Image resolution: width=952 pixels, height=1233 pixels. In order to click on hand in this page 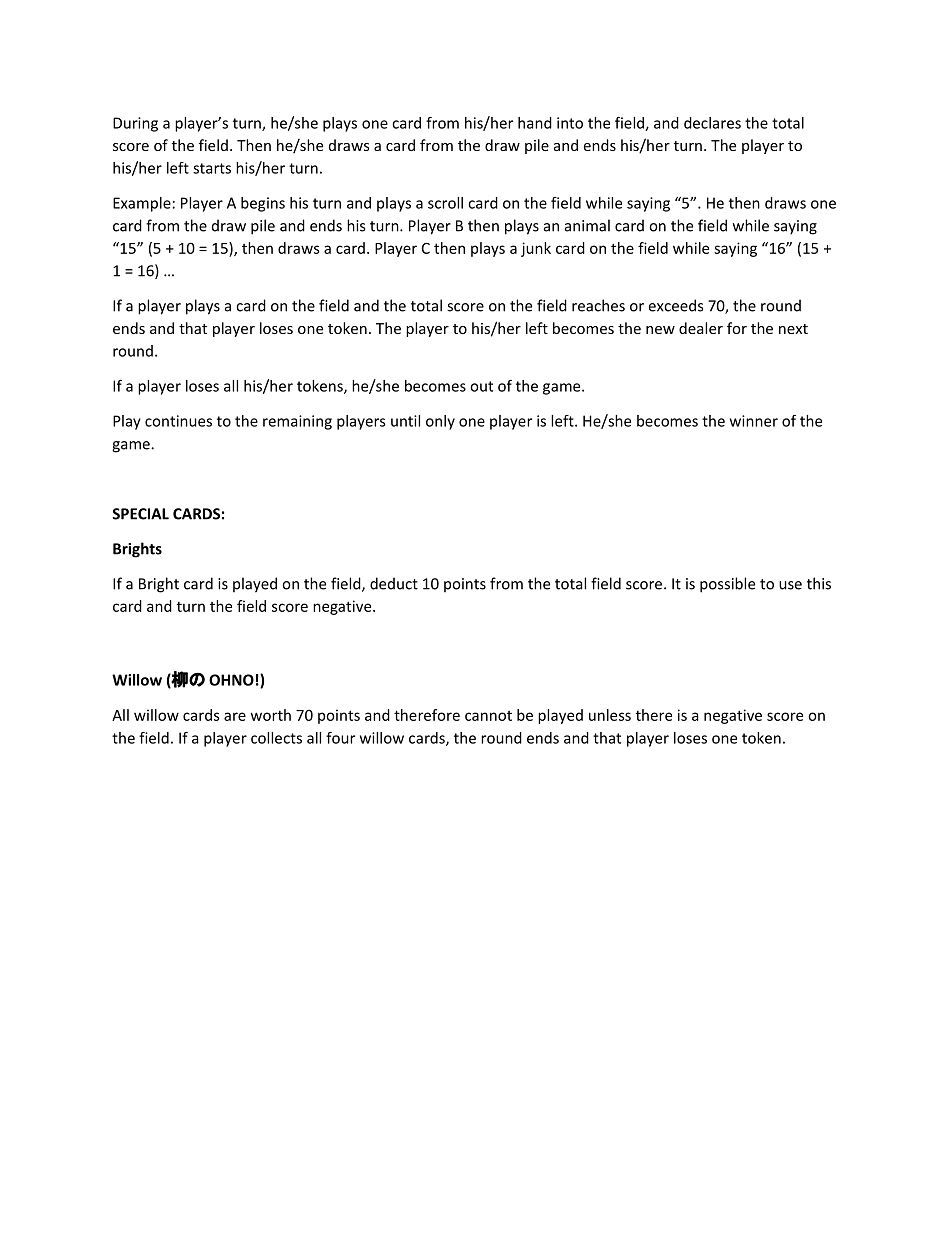, I will do `click(535, 123)`.
